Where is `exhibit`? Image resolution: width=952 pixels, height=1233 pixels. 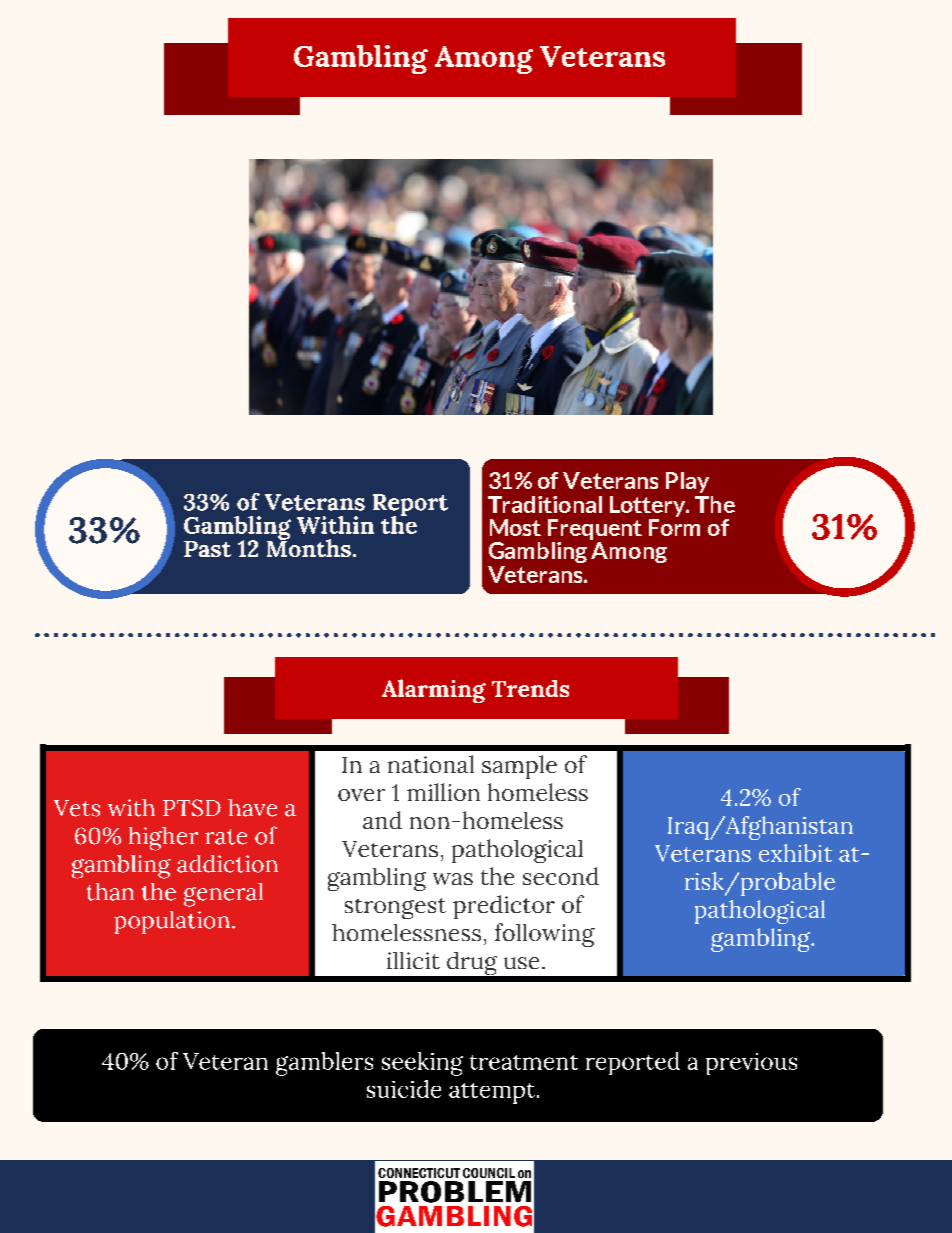
exhibit is located at coordinates (795, 853).
